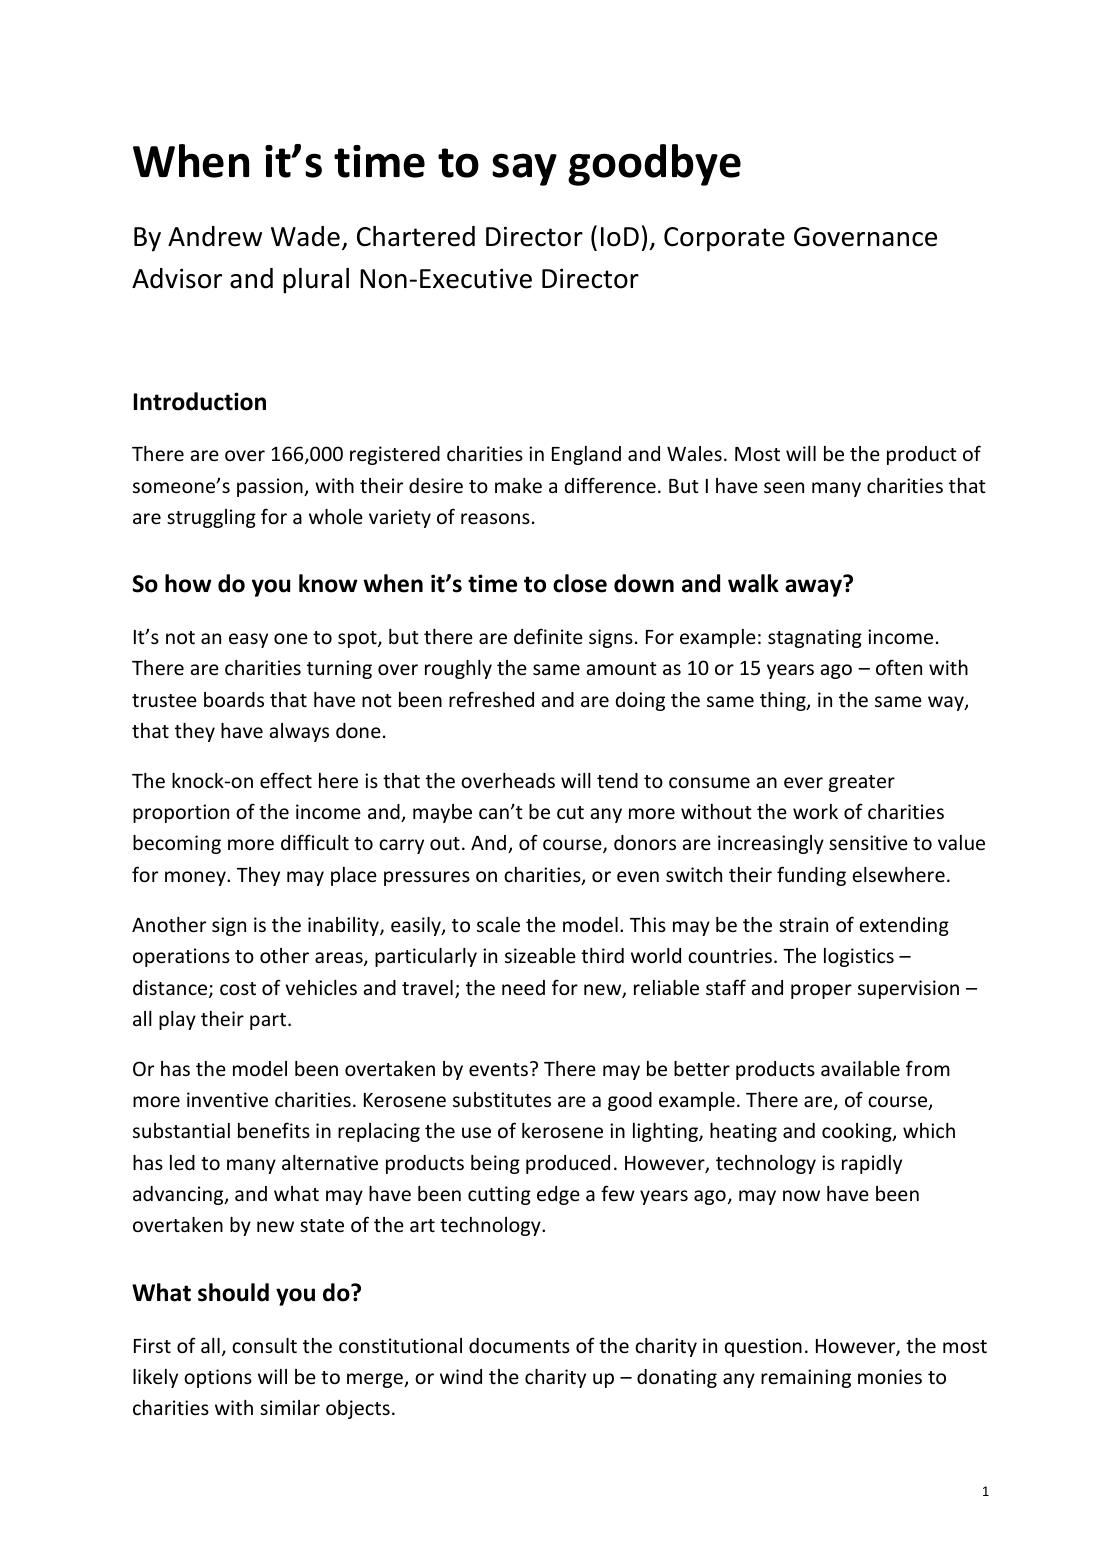  Describe the element at coordinates (524, 169) in the screenshot. I see `say` at that location.
